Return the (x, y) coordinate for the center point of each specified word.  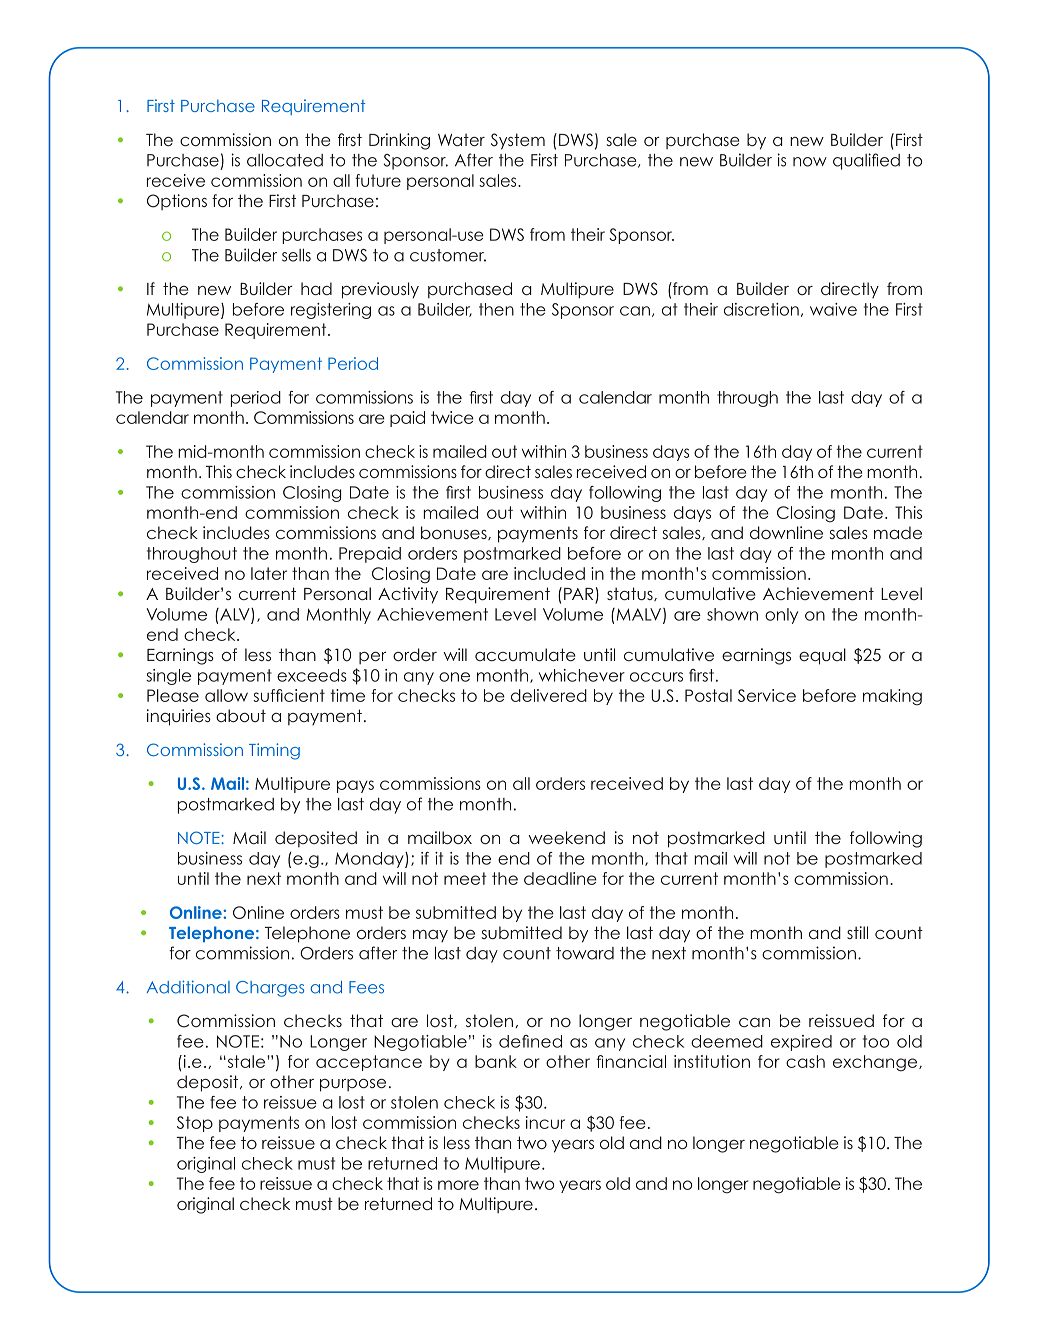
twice (452, 417)
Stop (195, 1124)
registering (331, 311)
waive (833, 309)
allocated (285, 160)
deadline (560, 878)
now (810, 162)
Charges (270, 989)
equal (822, 656)
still (857, 932)
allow (226, 695)
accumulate (525, 654)
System (518, 141)
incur (545, 1122)
